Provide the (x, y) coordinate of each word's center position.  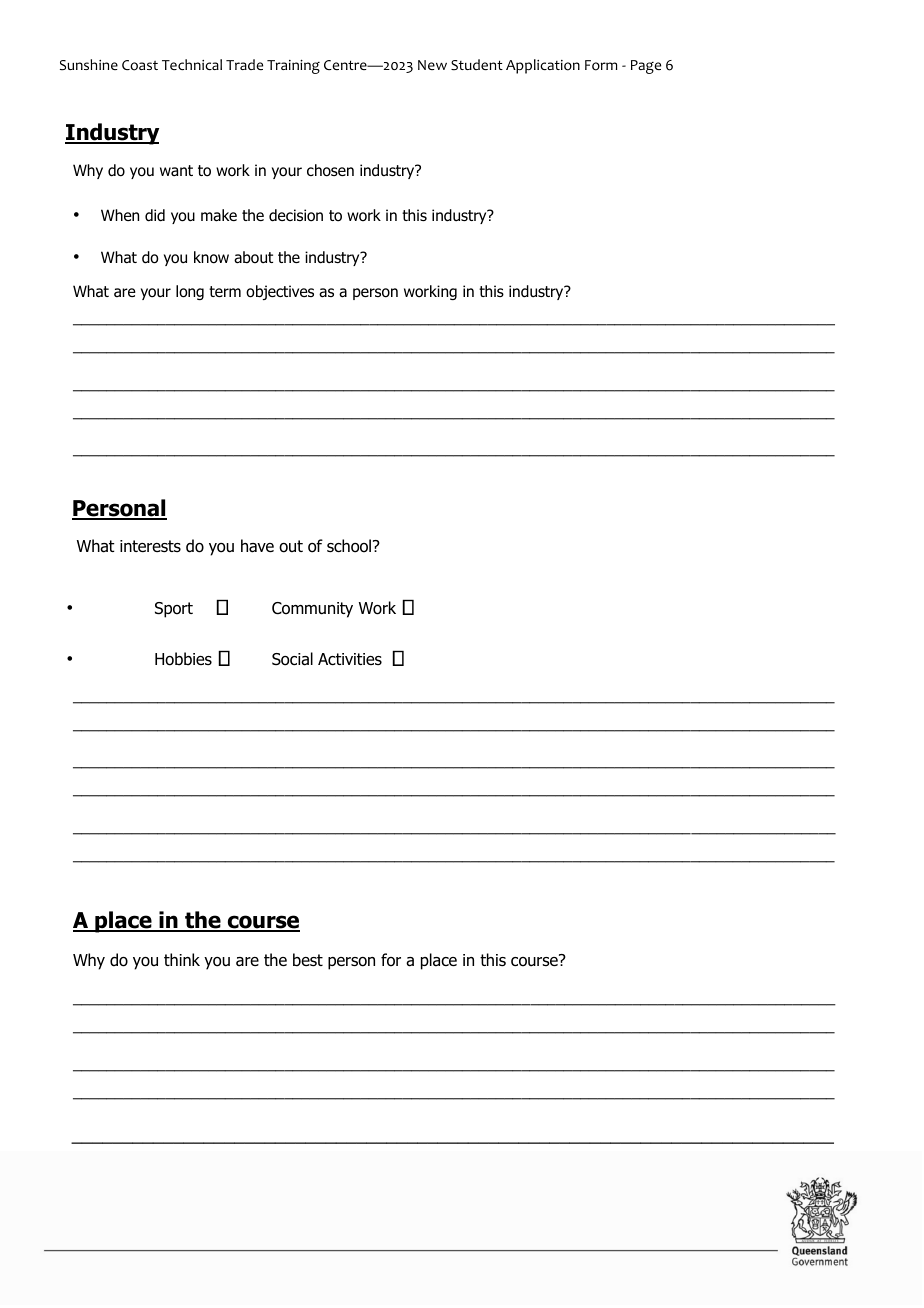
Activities (350, 659)
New (432, 65)
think (182, 959)
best (308, 960)
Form (601, 65)
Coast (140, 65)
